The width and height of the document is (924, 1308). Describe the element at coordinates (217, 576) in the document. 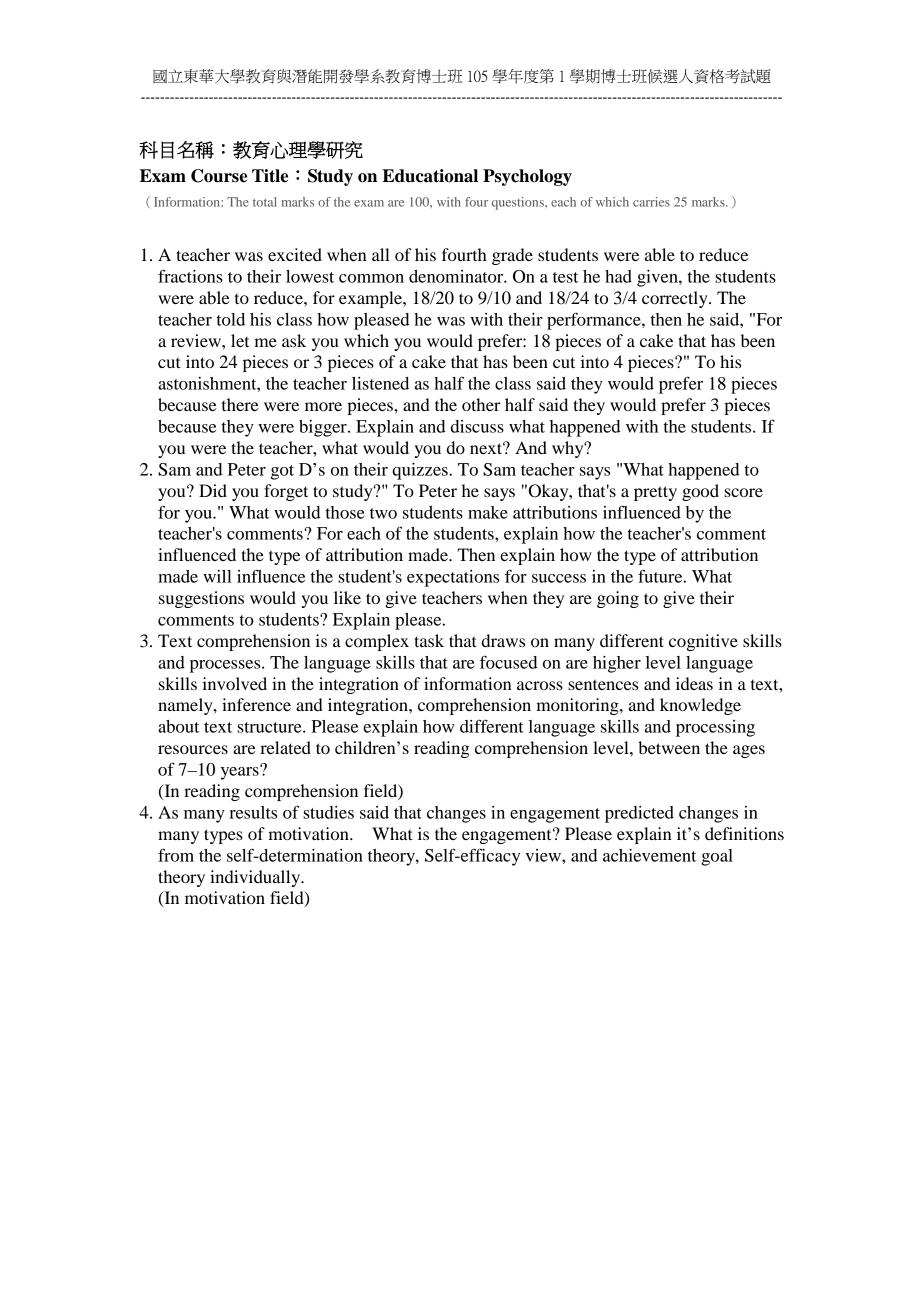

I see `will` at that location.
